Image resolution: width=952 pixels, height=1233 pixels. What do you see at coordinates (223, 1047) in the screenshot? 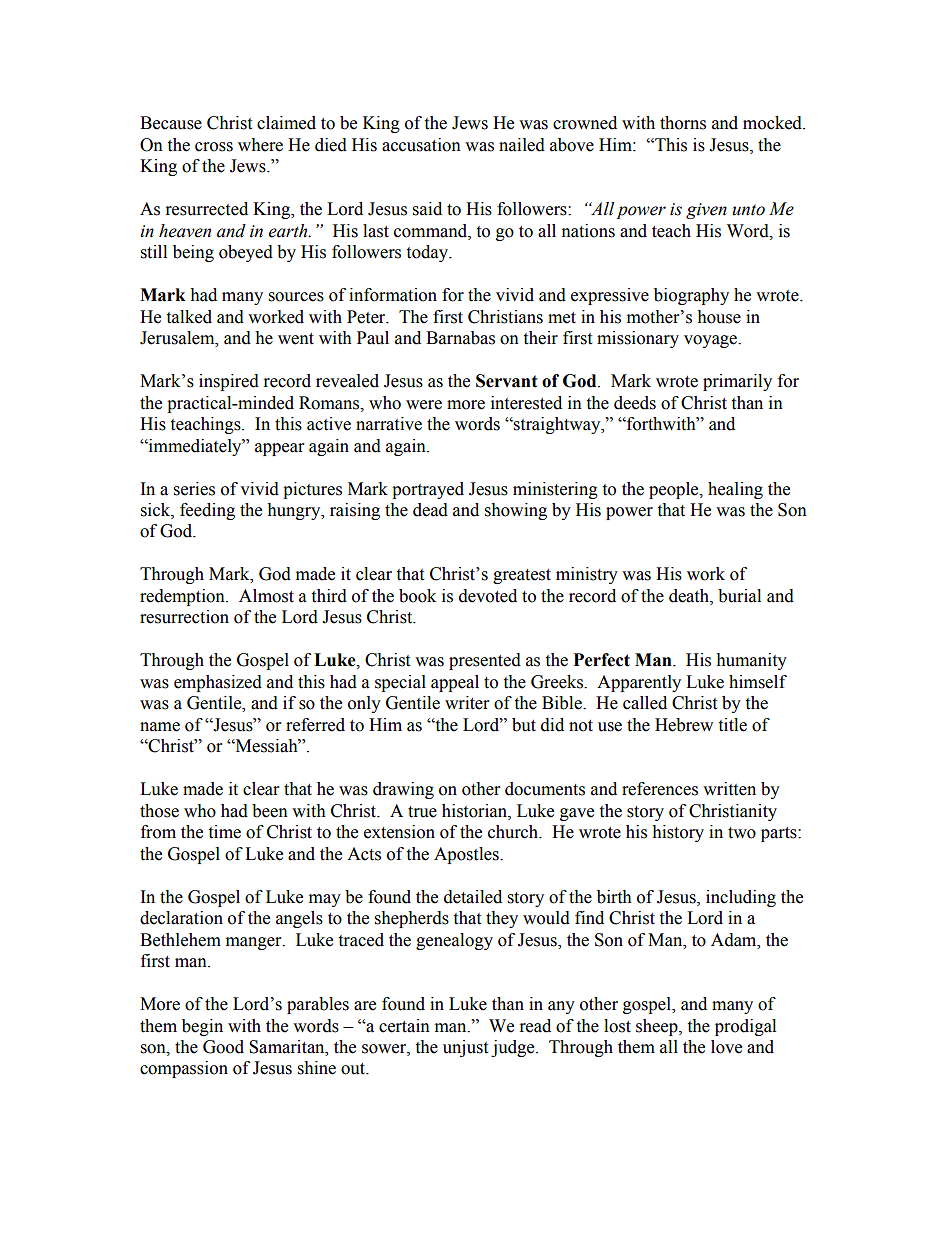
I see `Good` at bounding box center [223, 1047].
